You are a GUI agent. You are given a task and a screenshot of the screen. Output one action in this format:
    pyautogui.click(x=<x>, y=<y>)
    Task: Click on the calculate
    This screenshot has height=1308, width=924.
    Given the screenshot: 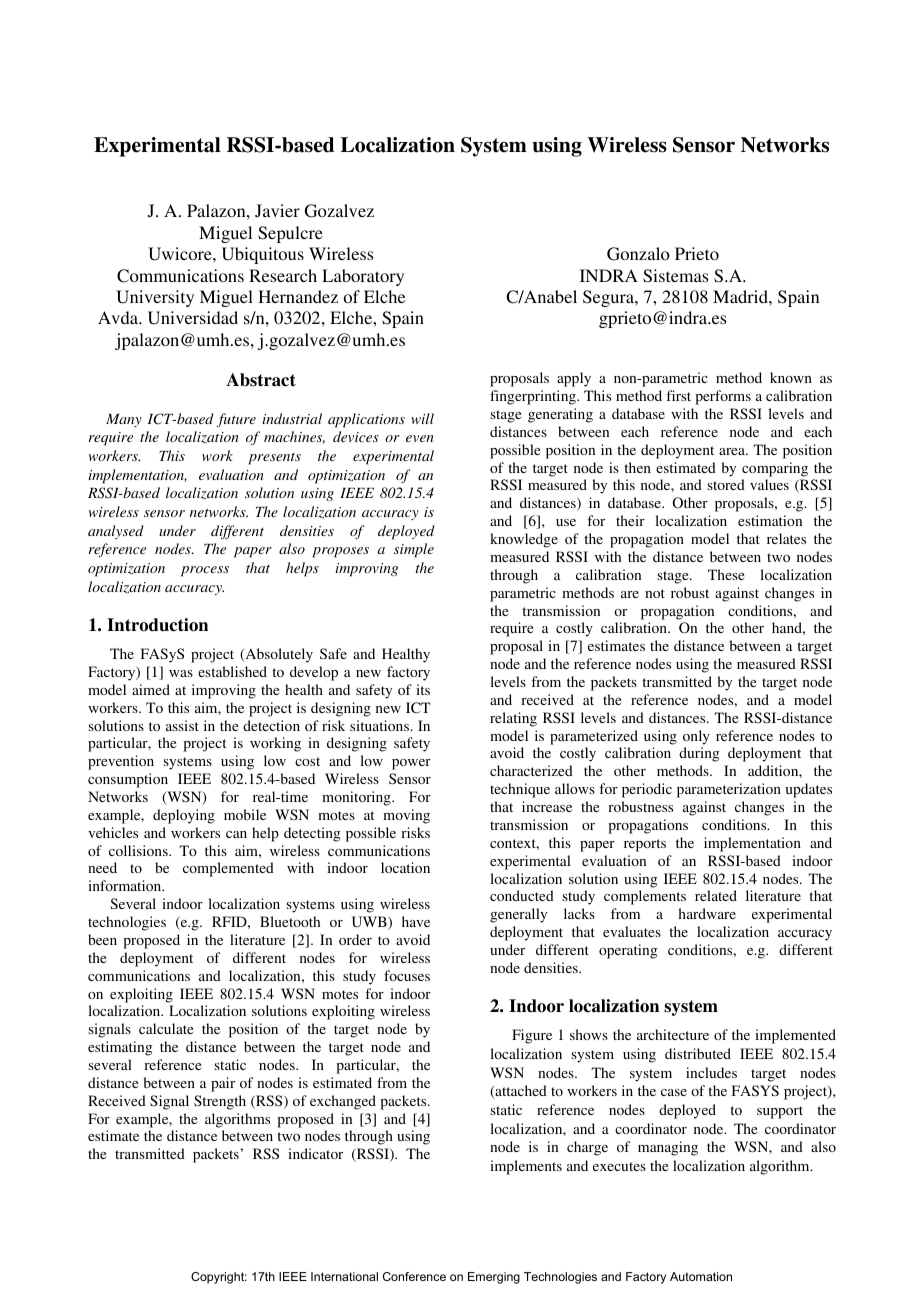 What is the action you would take?
    pyautogui.click(x=166, y=1028)
